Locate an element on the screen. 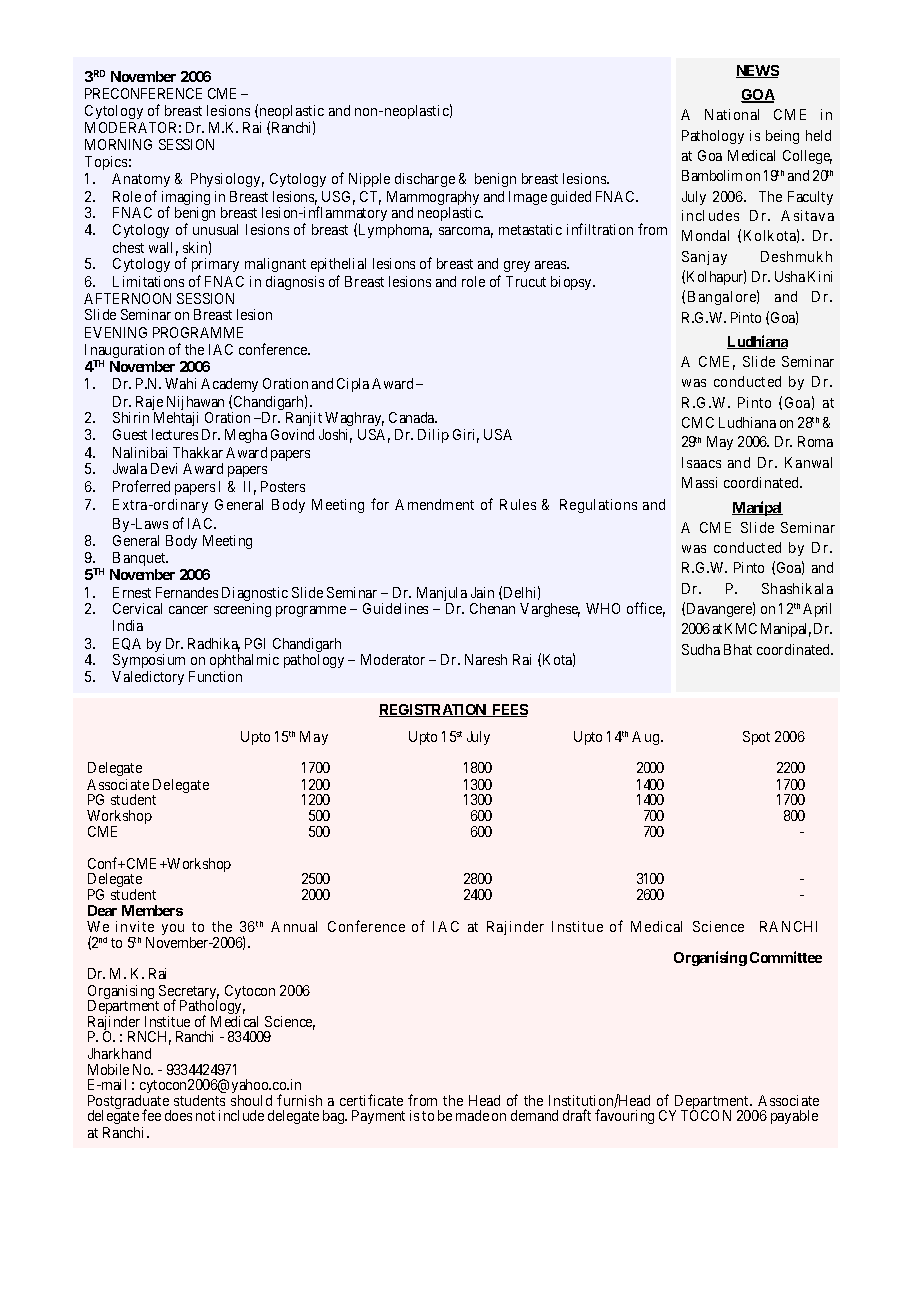 The width and height of the screenshot is (924, 1307). Function is located at coordinates (215, 676).
